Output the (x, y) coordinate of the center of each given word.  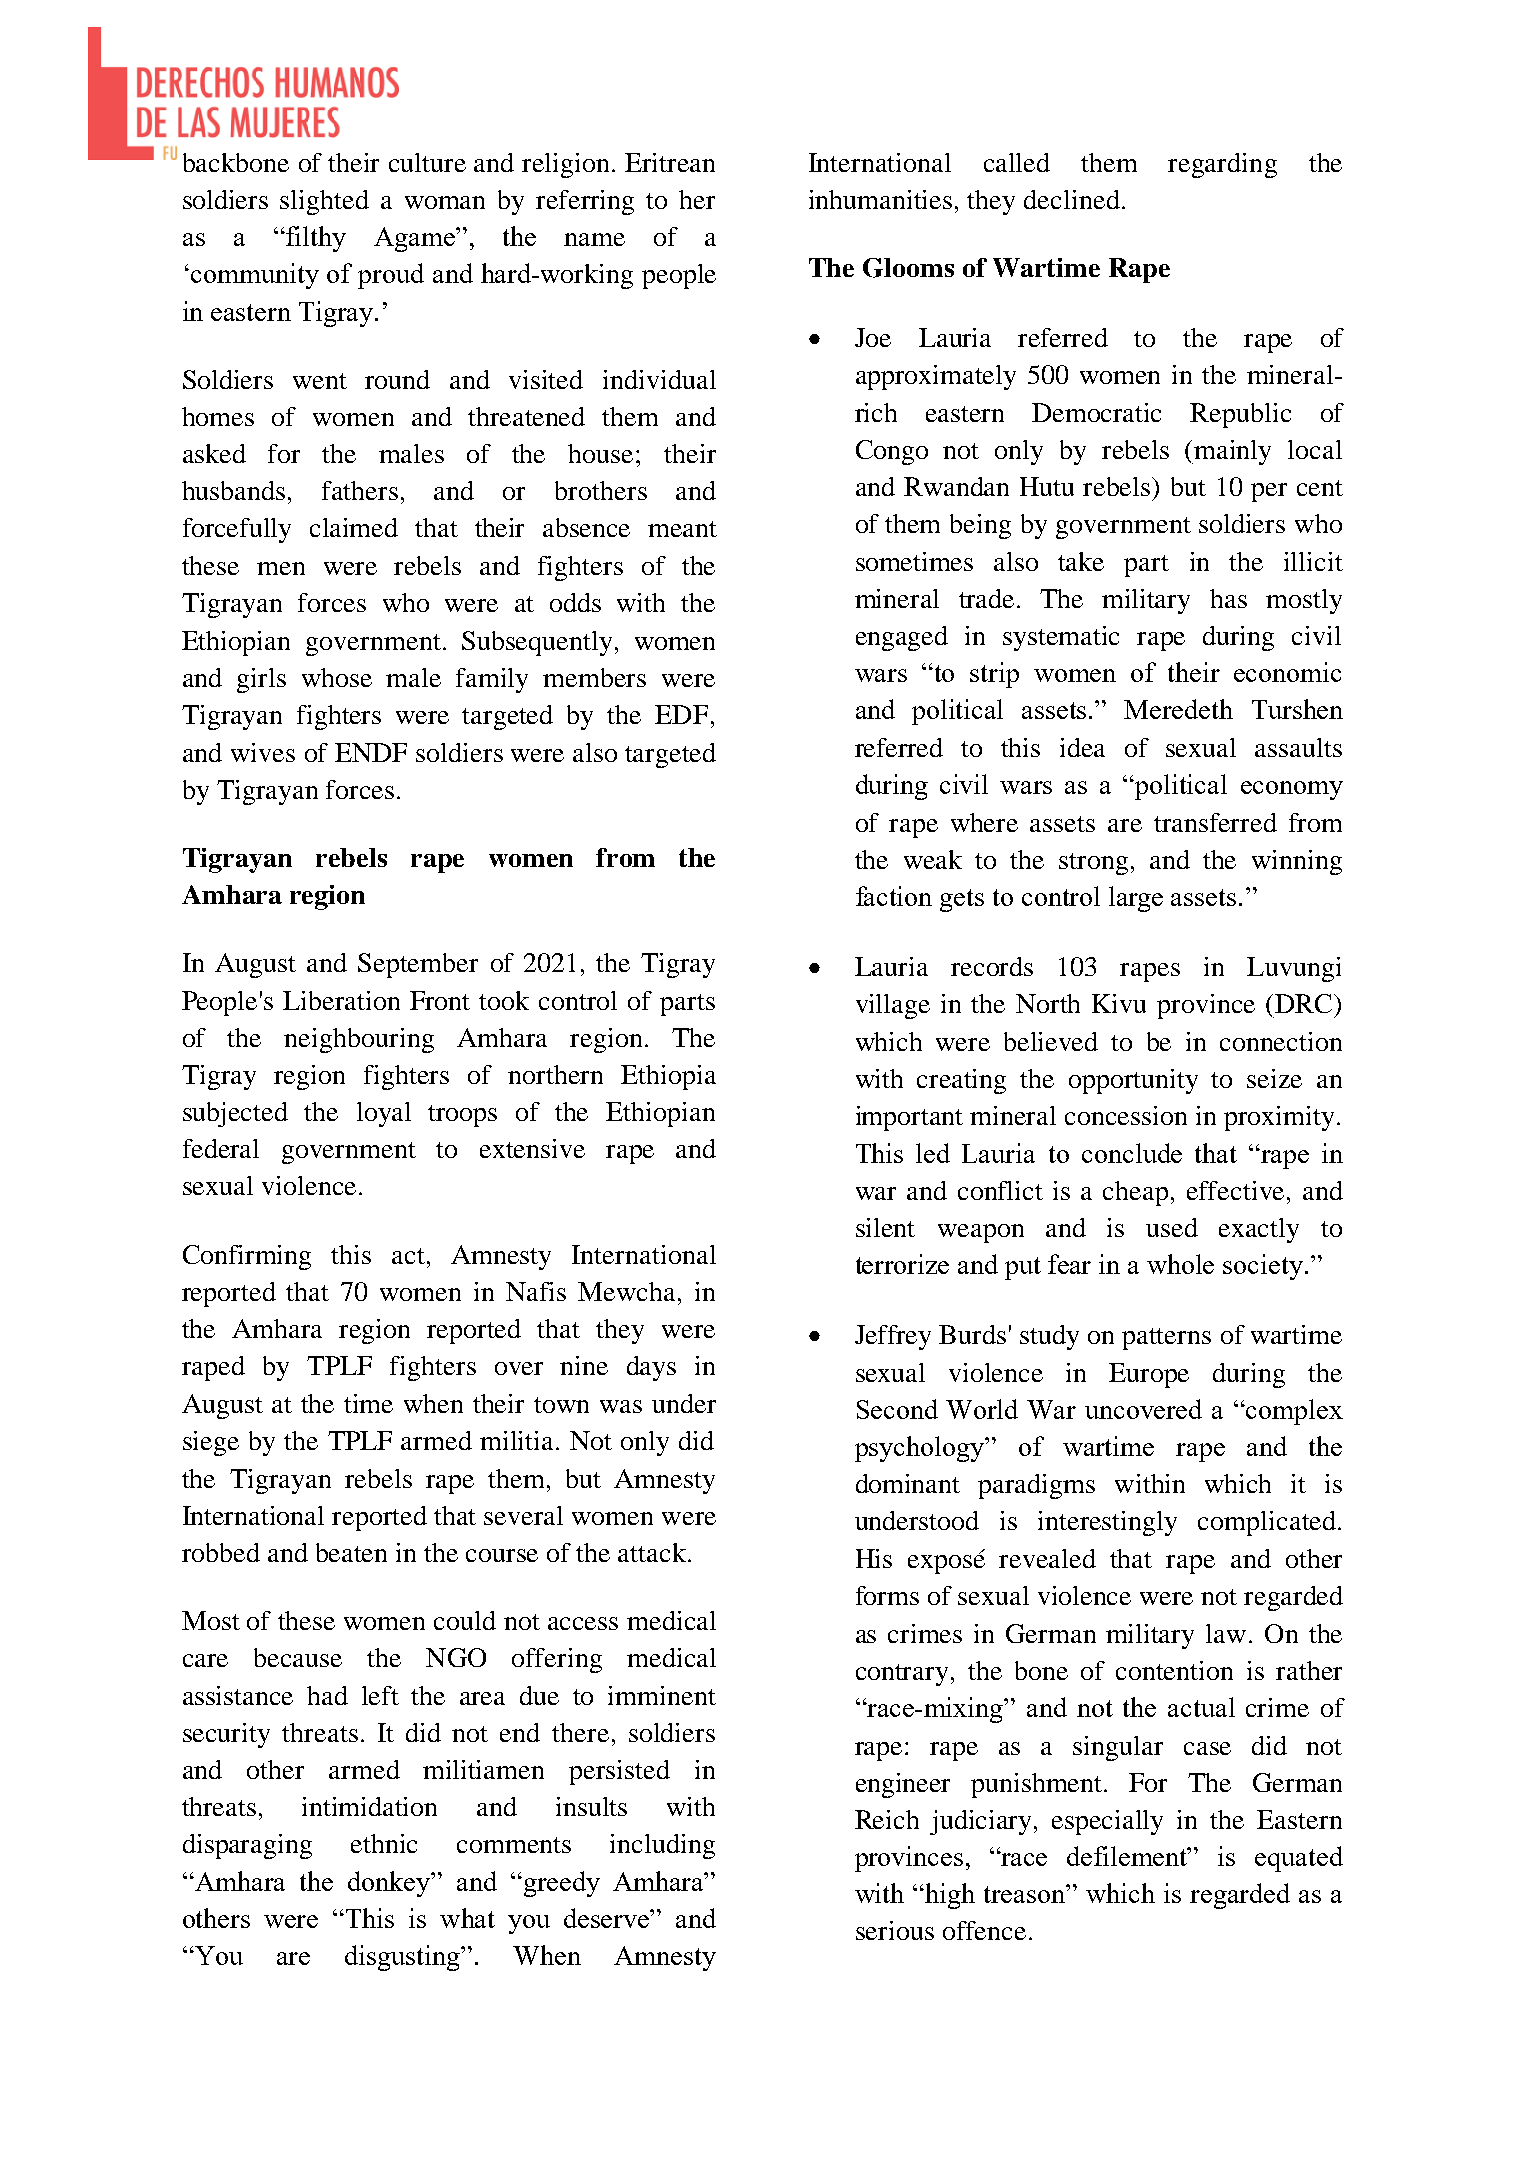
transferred (1215, 822)
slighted (324, 202)
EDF (681, 714)
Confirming (247, 1257)
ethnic (384, 1843)
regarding (1222, 165)
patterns (1166, 1339)
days (651, 1368)
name (594, 239)
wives (263, 752)
